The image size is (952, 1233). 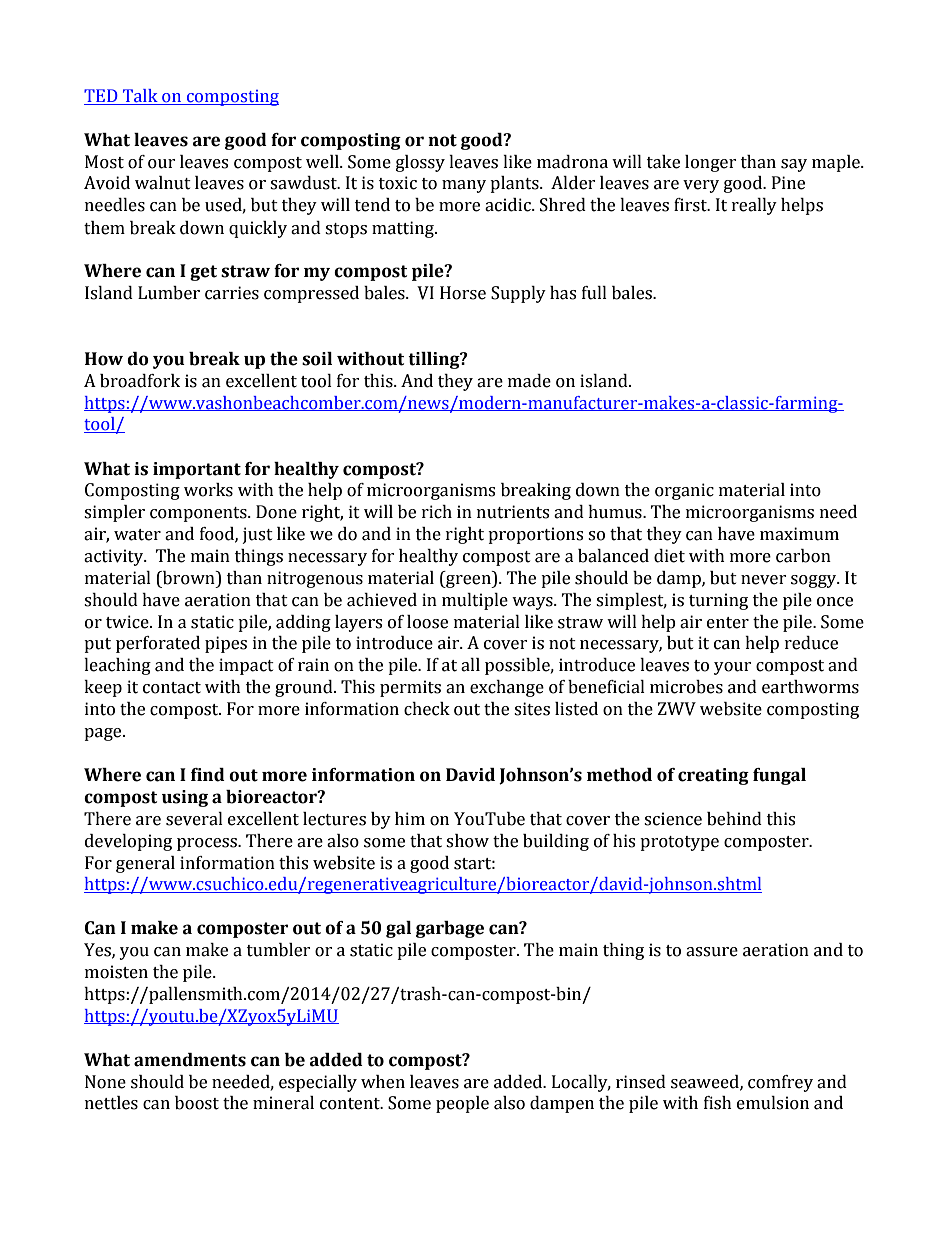 I want to click on brown, so click(x=189, y=578).
